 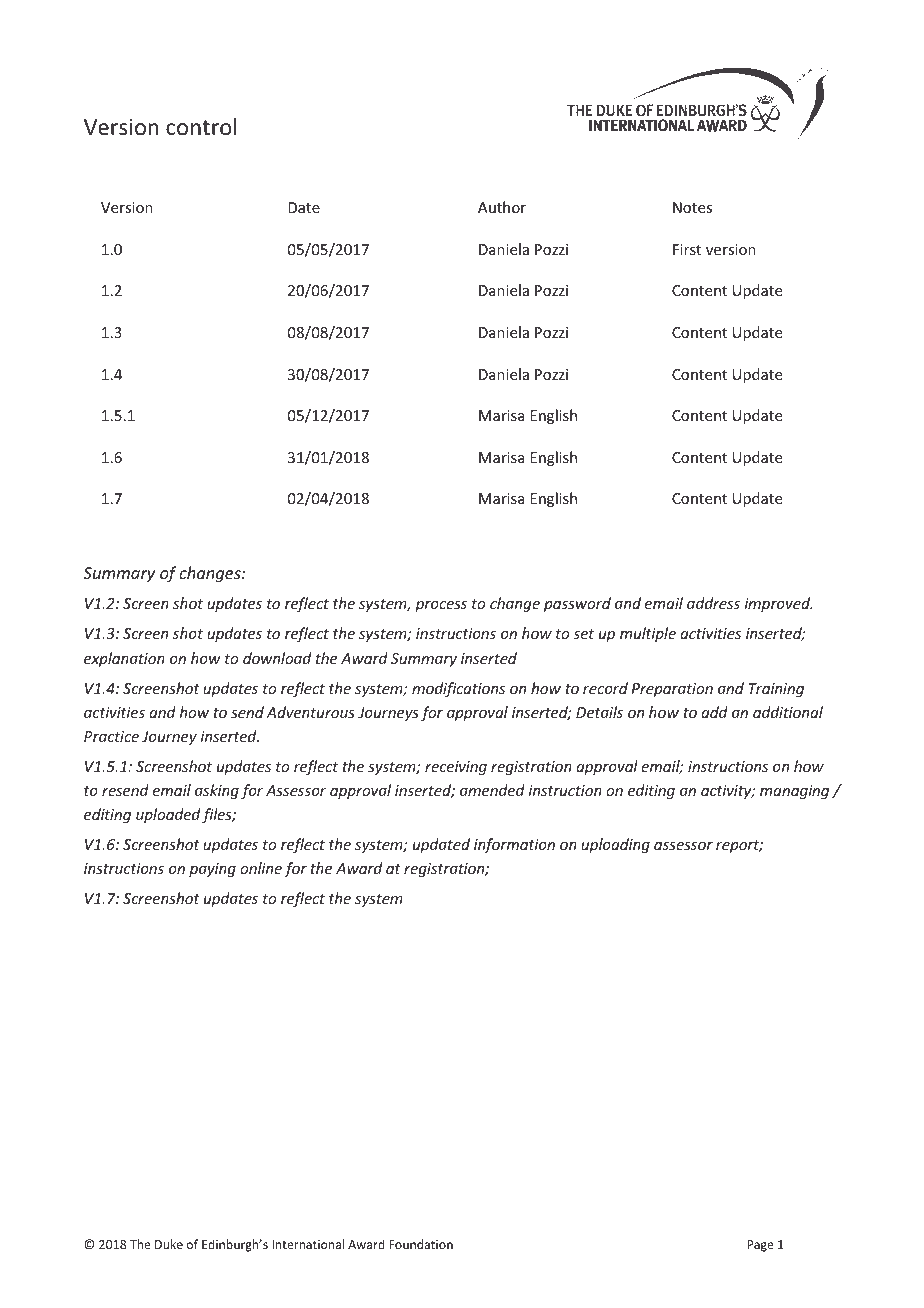 What do you see at coordinates (458, 689) in the screenshot?
I see `modifications` at bounding box center [458, 689].
